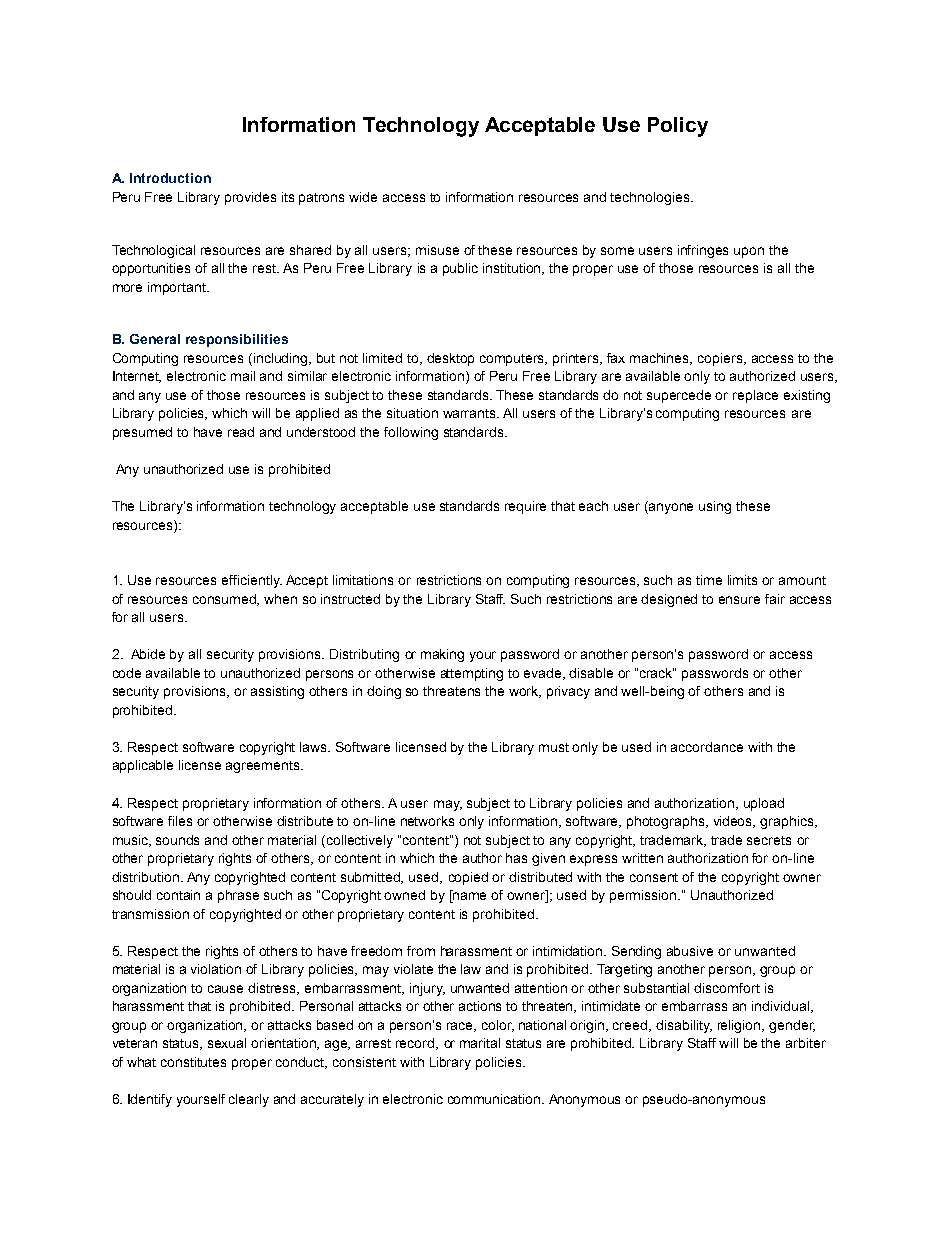  Describe the element at coordinates (480, 1043) in the screenshot. I see `marital` at that location.
